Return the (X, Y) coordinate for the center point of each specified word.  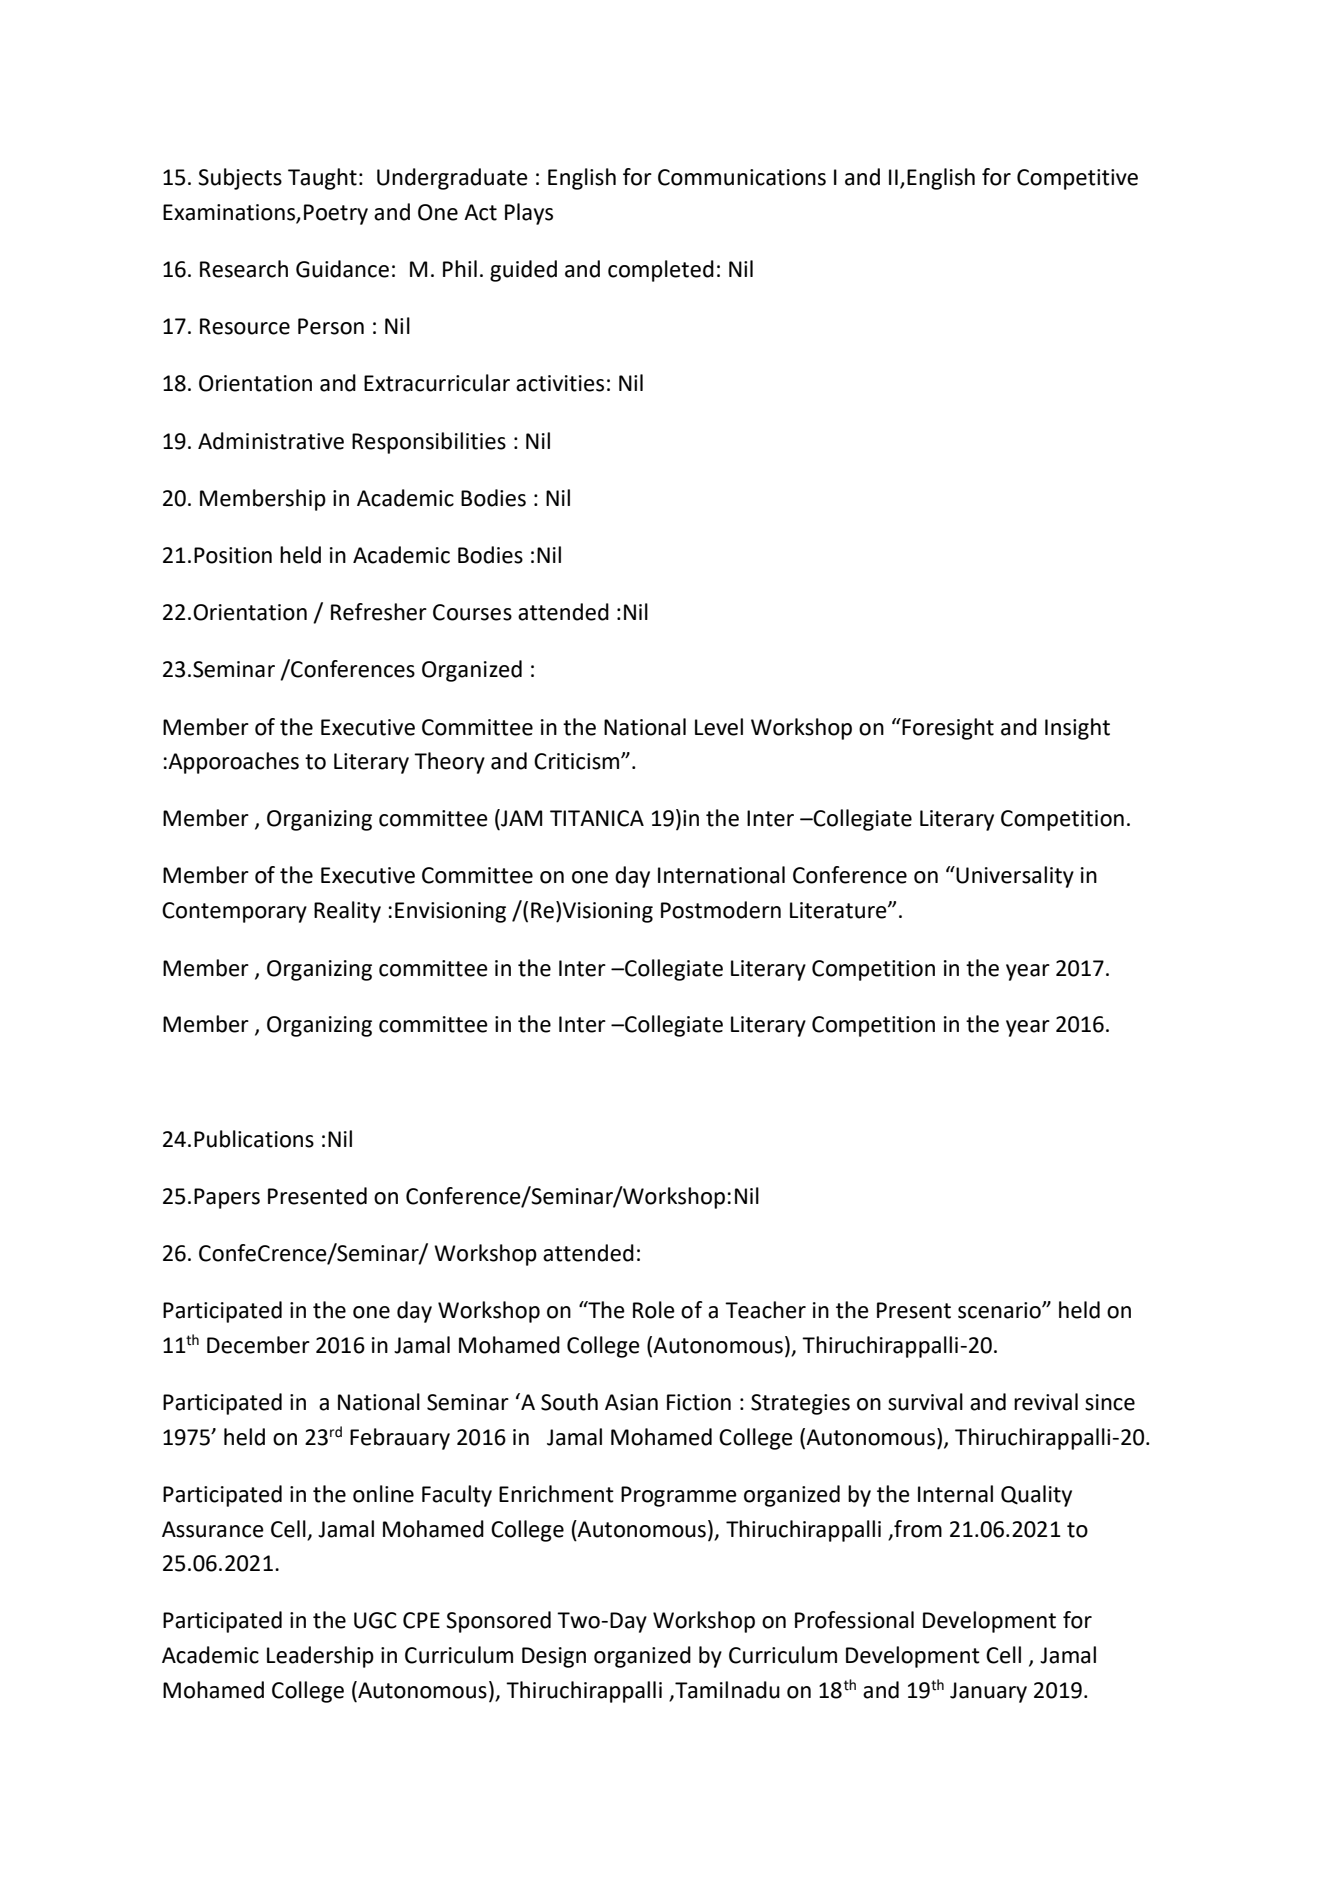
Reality (347, 912)
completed (661, 271)
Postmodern (721, 910)
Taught (322, 179)
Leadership (320, 1657)
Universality (1015, 877)
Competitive (1077, 179)
